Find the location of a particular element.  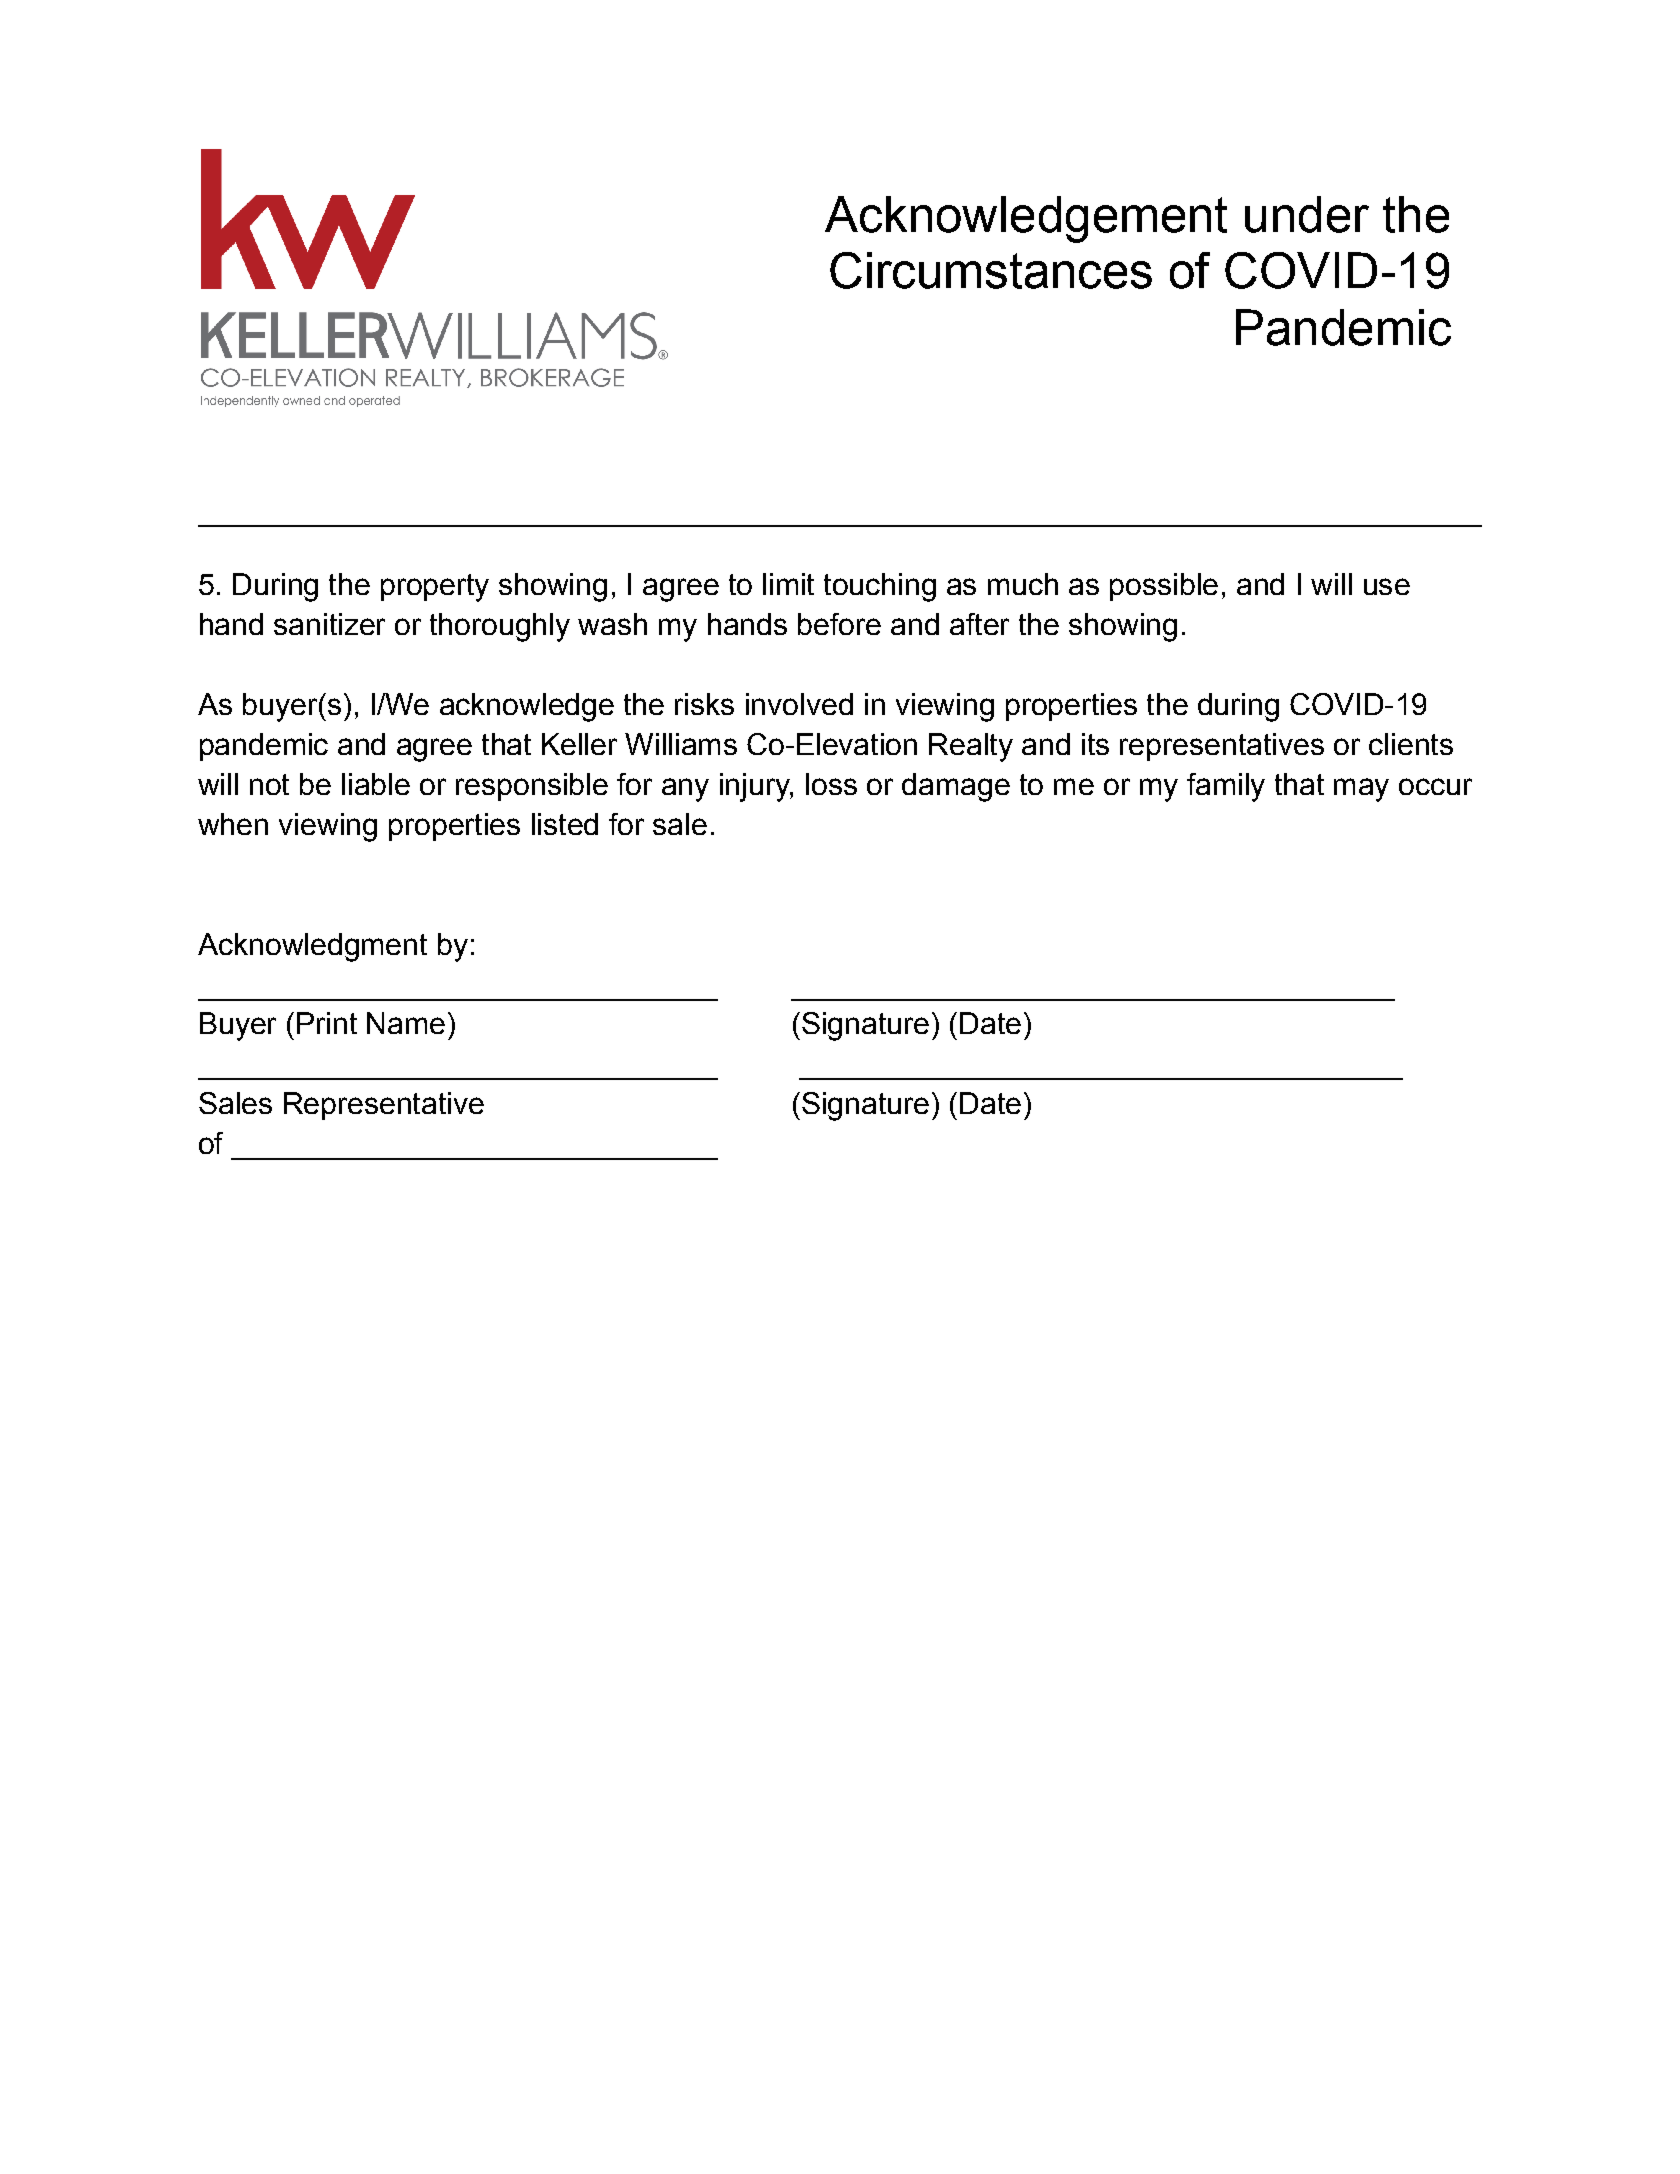

use is located at coordinates (1387, 586).
